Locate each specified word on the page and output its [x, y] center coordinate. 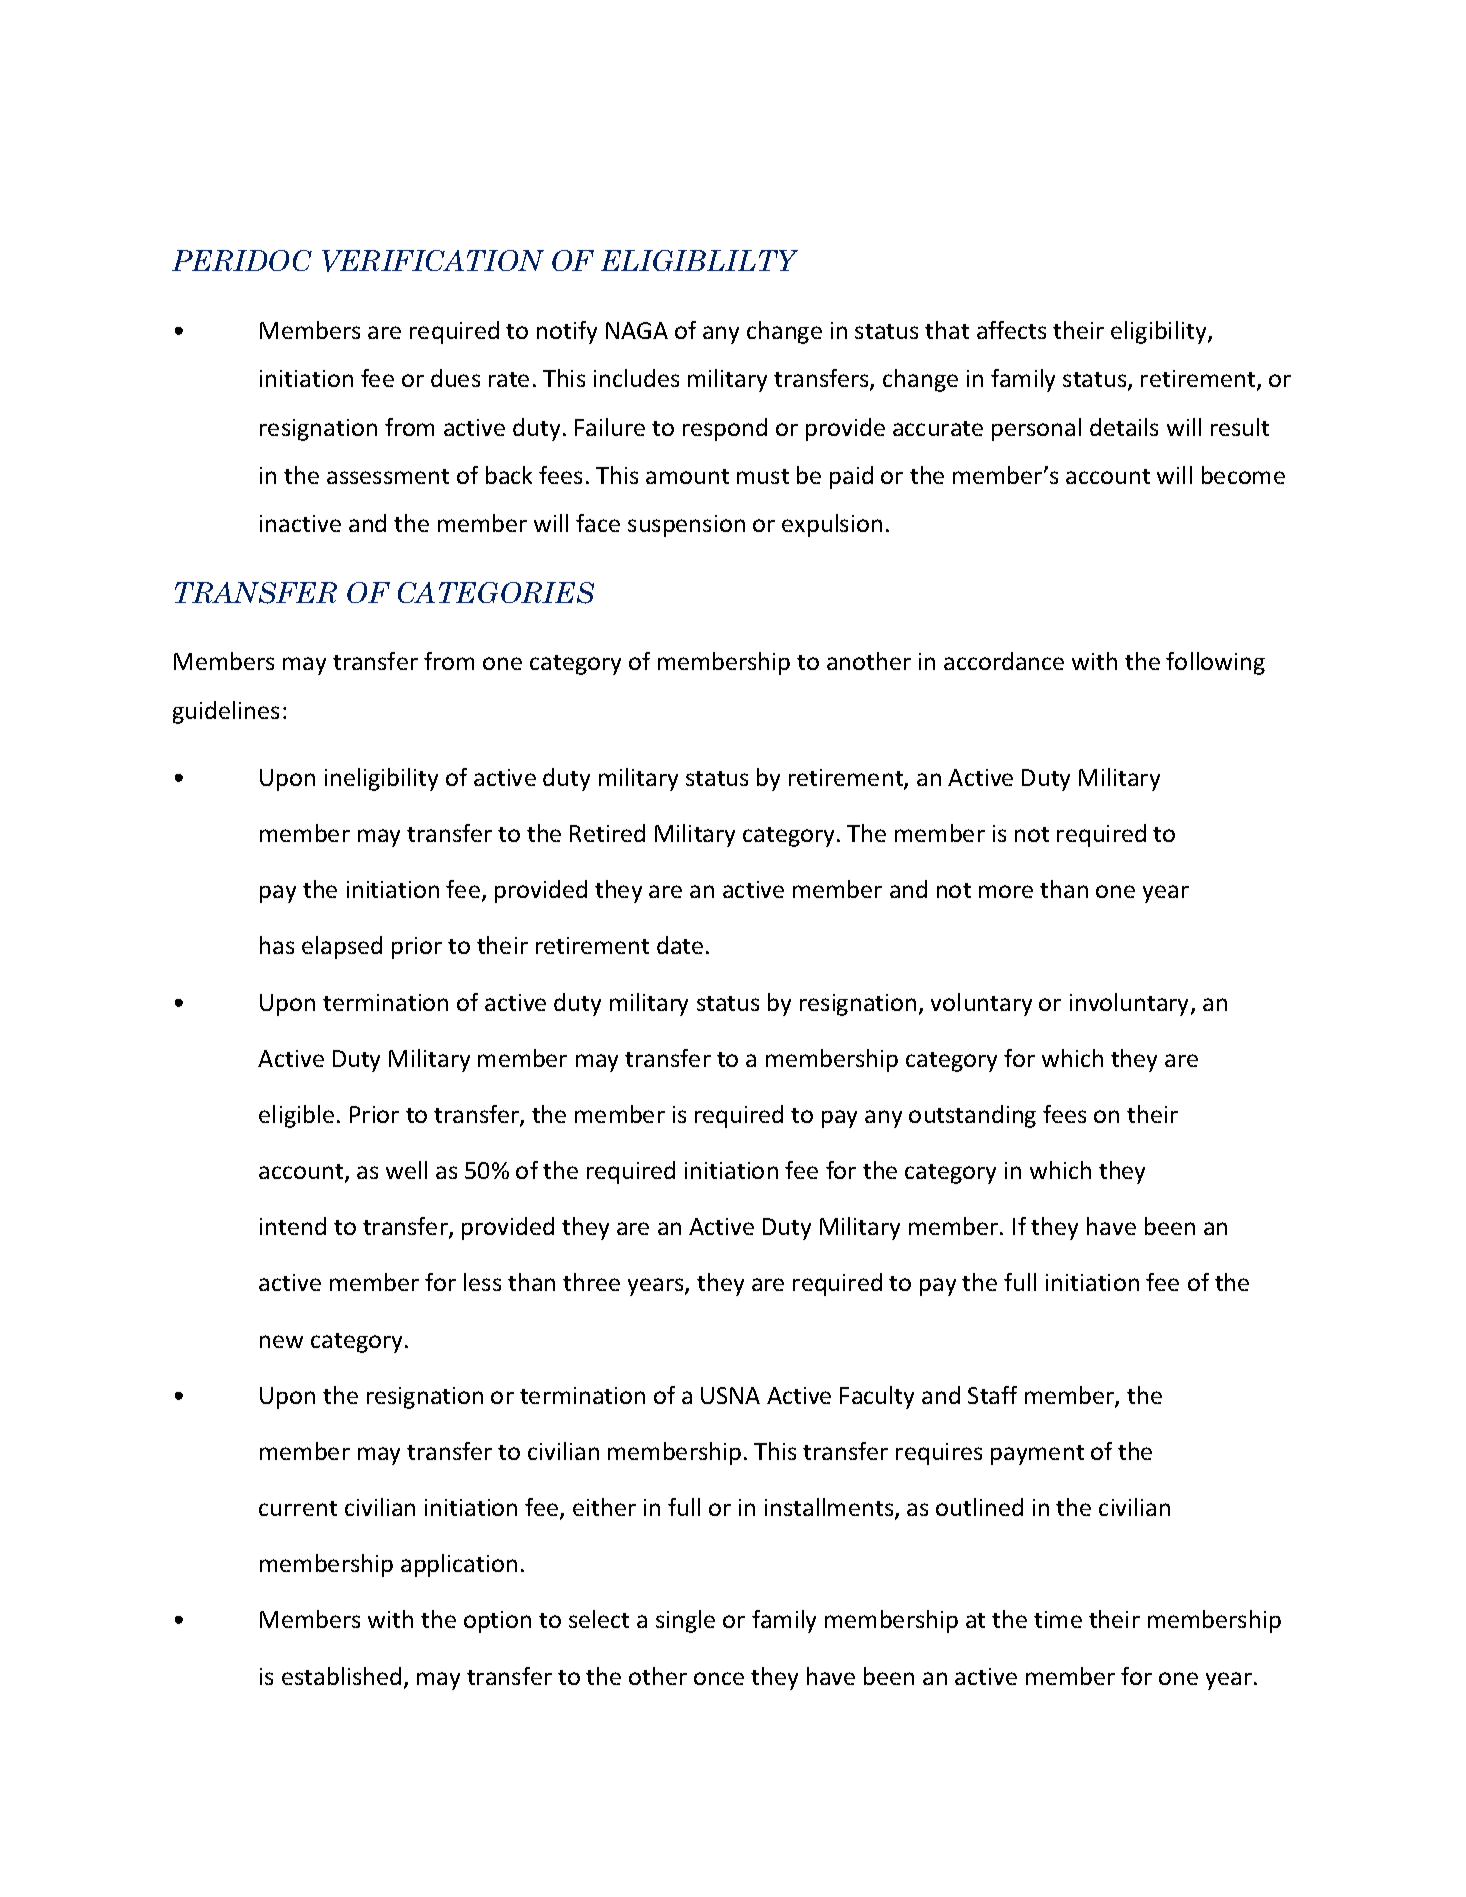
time [1058, 1619]
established [341, 1676]
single [685, 1621]
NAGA [637, 330]
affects [1011, 330]
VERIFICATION [433, 261]
